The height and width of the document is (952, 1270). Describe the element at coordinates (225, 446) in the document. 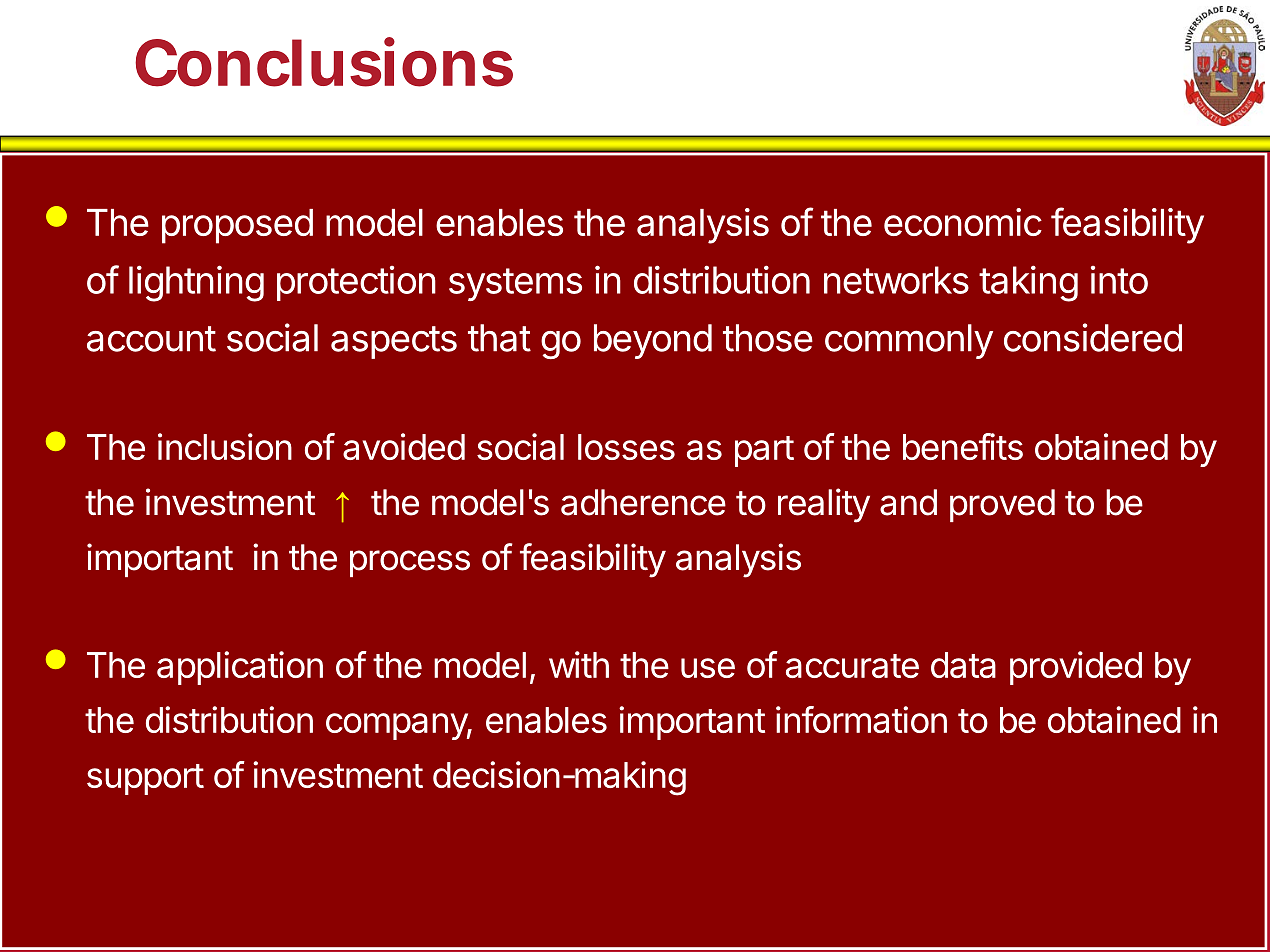

I see `inclusion` at that location.
